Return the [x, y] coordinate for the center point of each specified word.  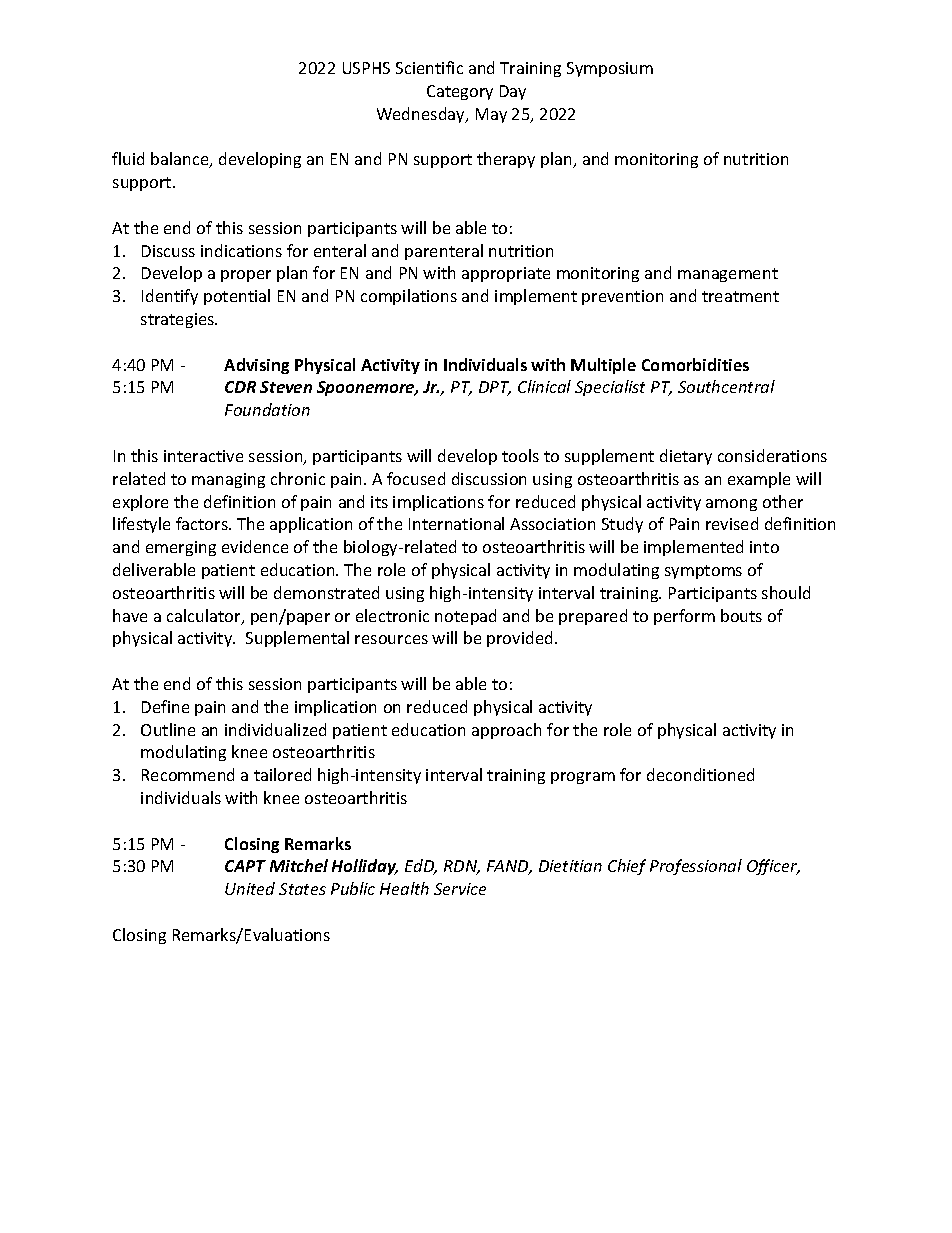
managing [228, 480]
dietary [686, 457]
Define [165, 706]
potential [237, 297]
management [728, 275]
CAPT [245, 866]
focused [416, 478]
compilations [409, 297]
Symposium [610, 69]
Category [460, 92]
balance [181, 160]
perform [684, 617]
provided [519, 639]
